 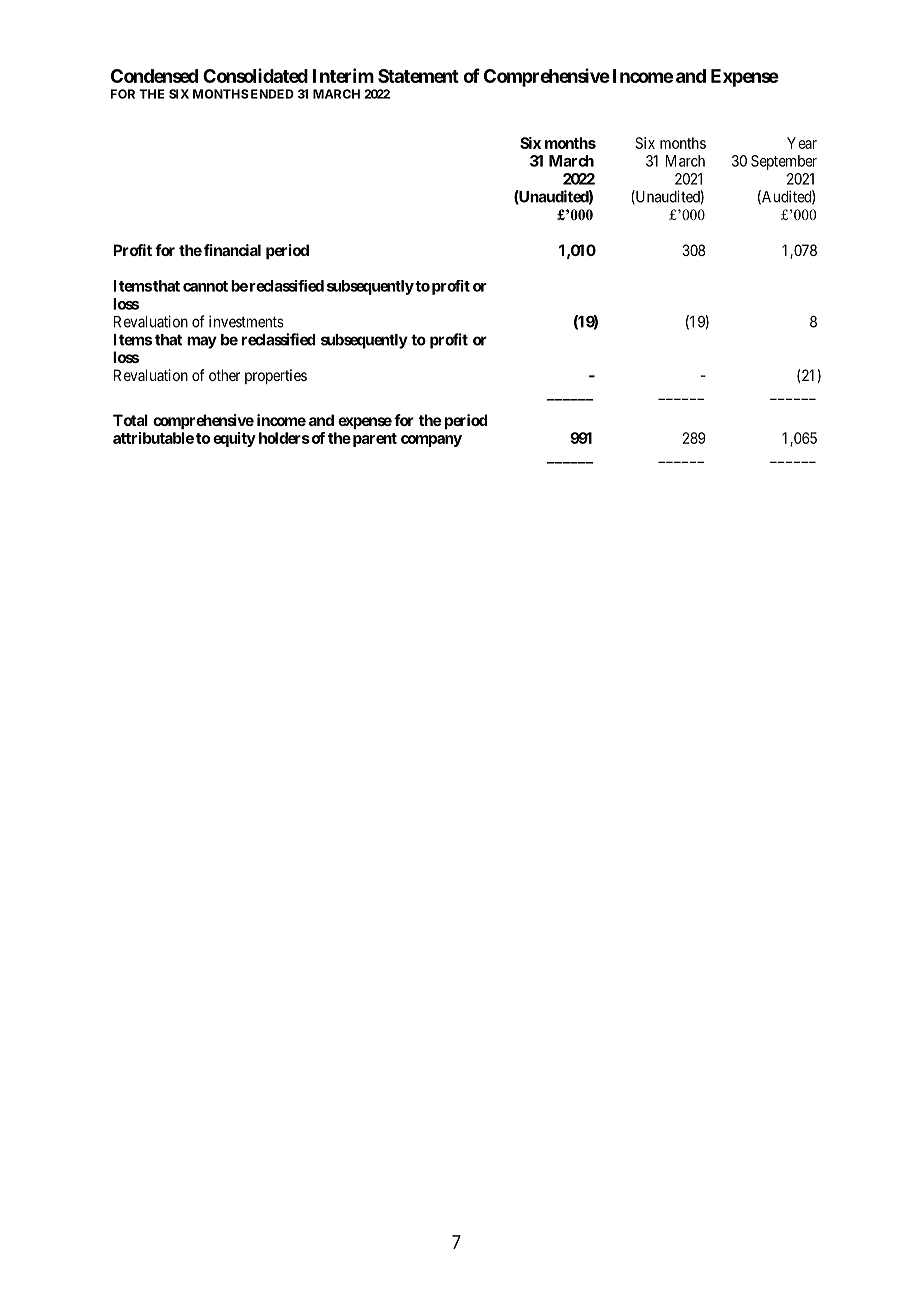 I want to click on company, so click(x=431, y=441).
